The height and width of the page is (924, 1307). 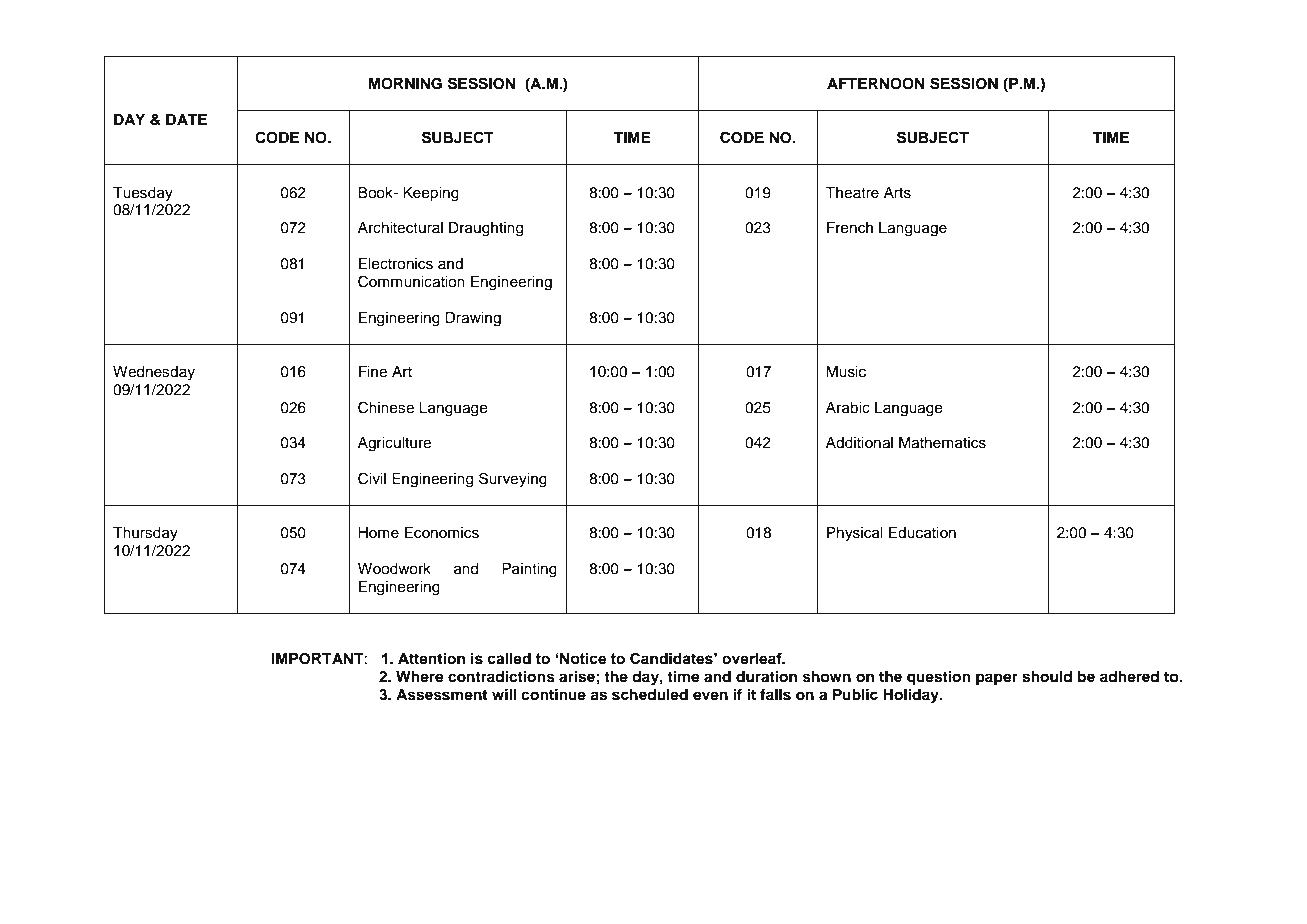 What do you see at coordinates (405, 84) in the page?
I see `MORNING` at bounding box center [405, 84].
